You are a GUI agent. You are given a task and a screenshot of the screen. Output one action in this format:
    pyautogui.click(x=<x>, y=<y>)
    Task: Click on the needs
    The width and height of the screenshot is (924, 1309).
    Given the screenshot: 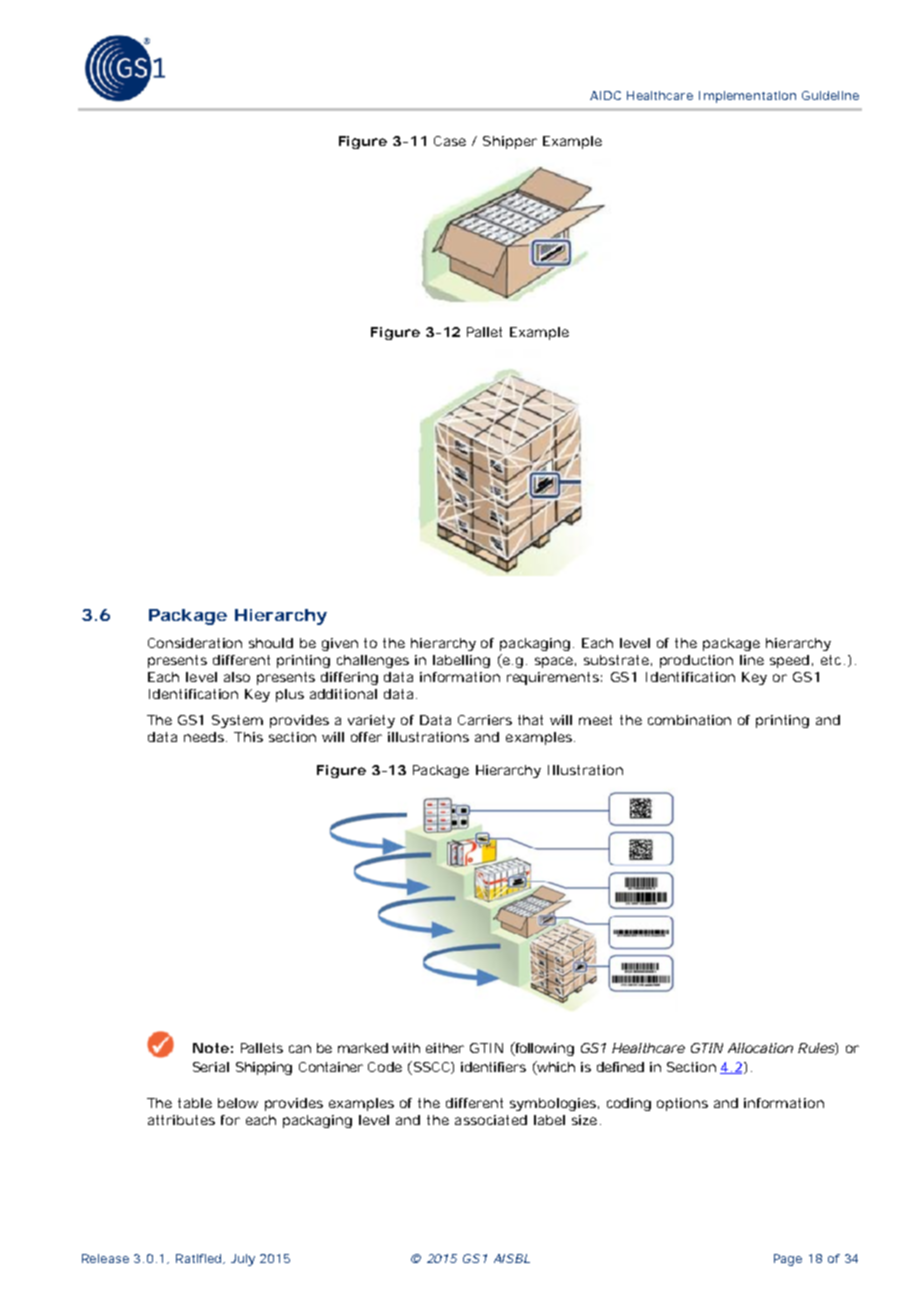 What is the action you would take?
    pyautogui.click(x=205, y=737)
